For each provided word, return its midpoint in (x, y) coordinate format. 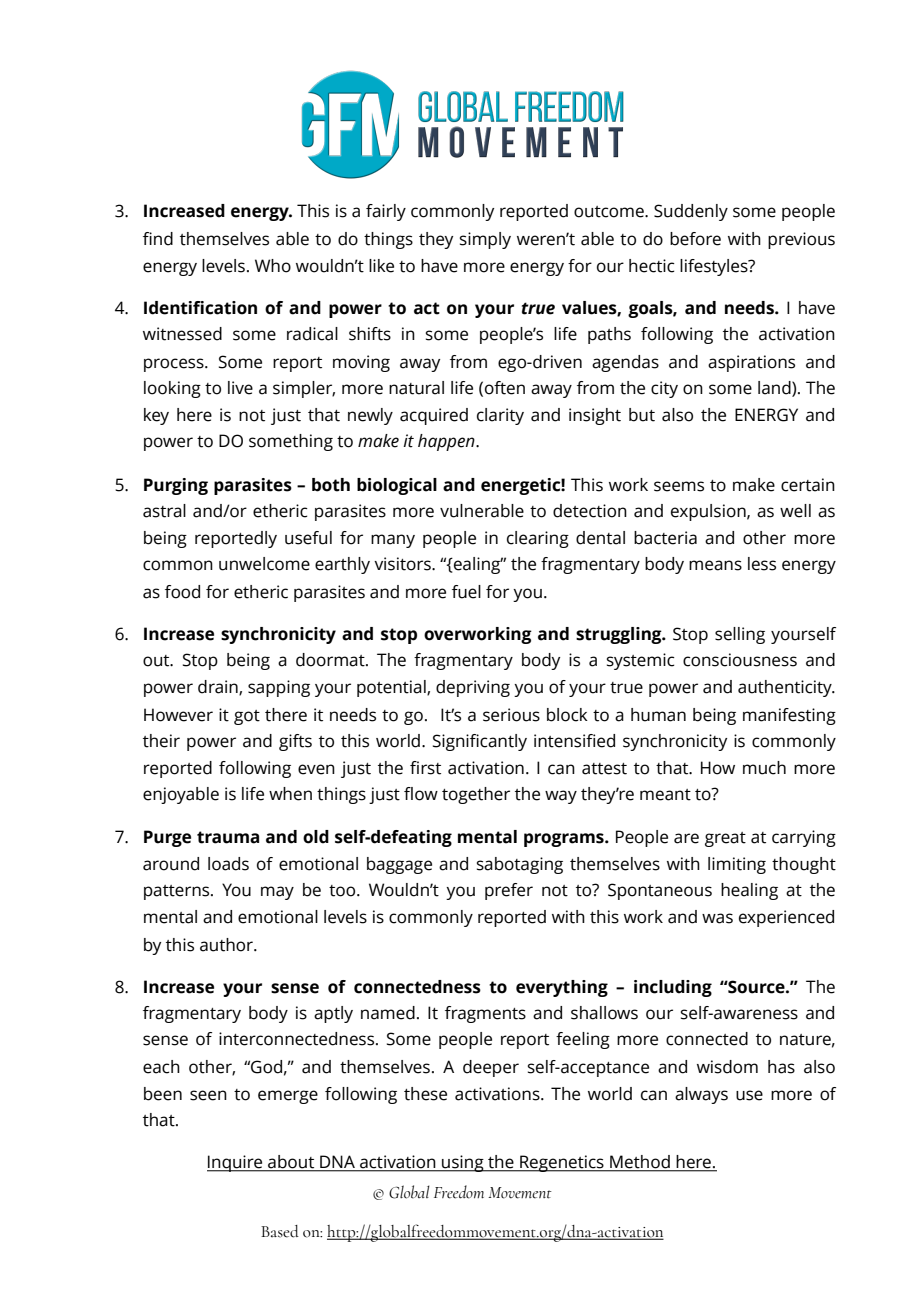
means (715, 565)
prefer (509, 891)
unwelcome (264, 564)
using (463, 1163)
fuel (466, 592)
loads (228, 864)
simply (485, 240)
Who (273, 266)
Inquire (236, 1163)
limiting (737, 865)
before (695, 239)
